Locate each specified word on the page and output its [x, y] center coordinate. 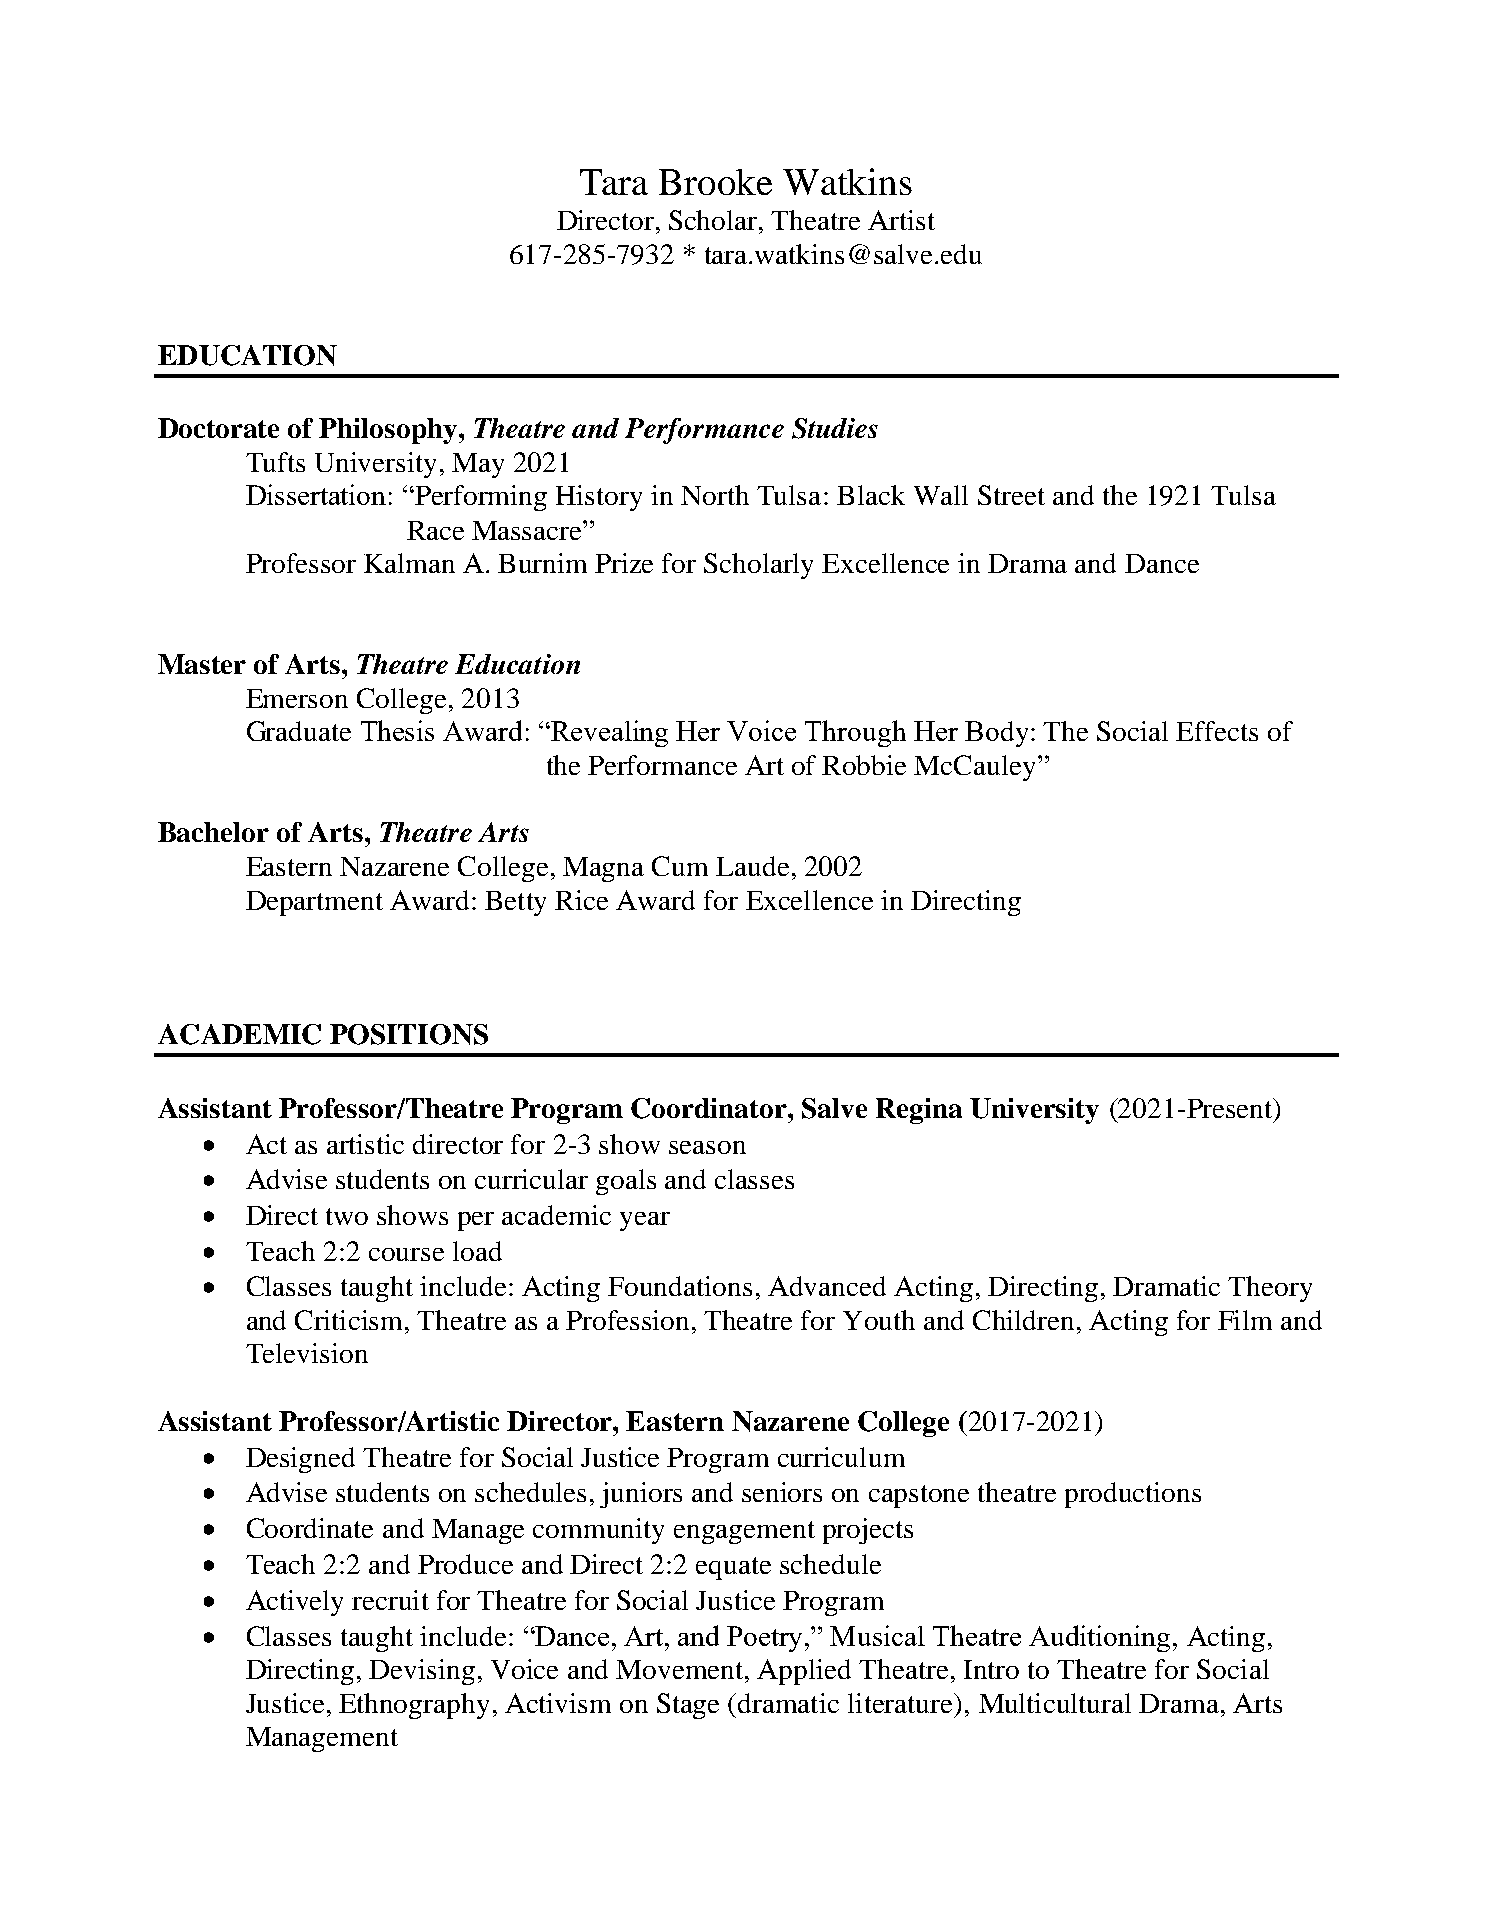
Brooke [715, 182]
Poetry [766, 1639]
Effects [1217, 731]
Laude [752, 866]
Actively [294, 1603]
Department [314, 903]
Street [1011, 495]
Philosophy [389, 431]
